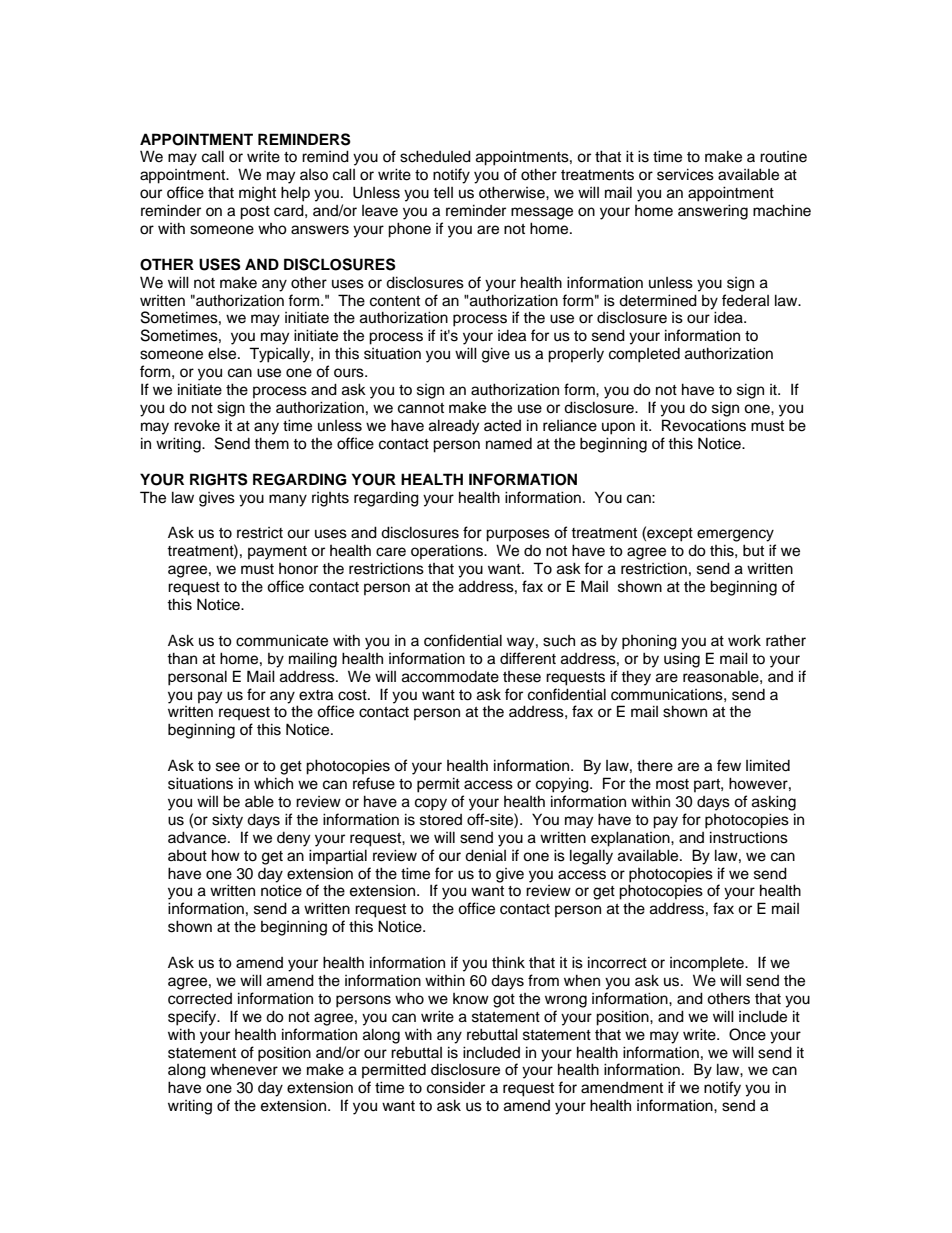  Describe the element at coordinates (443, 192) in the screenshot. I see `tell` at that location.
